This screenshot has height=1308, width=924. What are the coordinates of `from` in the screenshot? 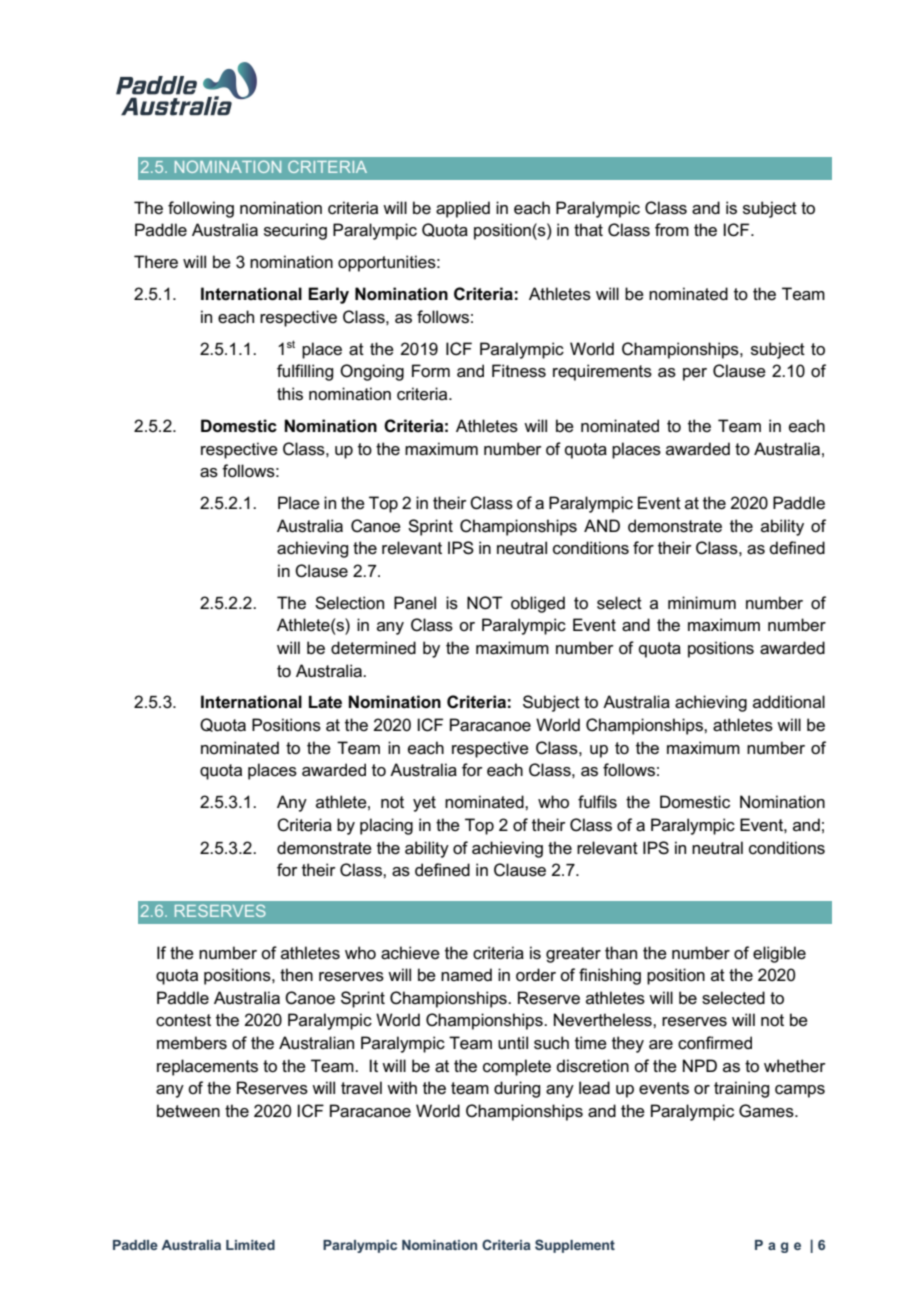 It's located at (672, 229).
